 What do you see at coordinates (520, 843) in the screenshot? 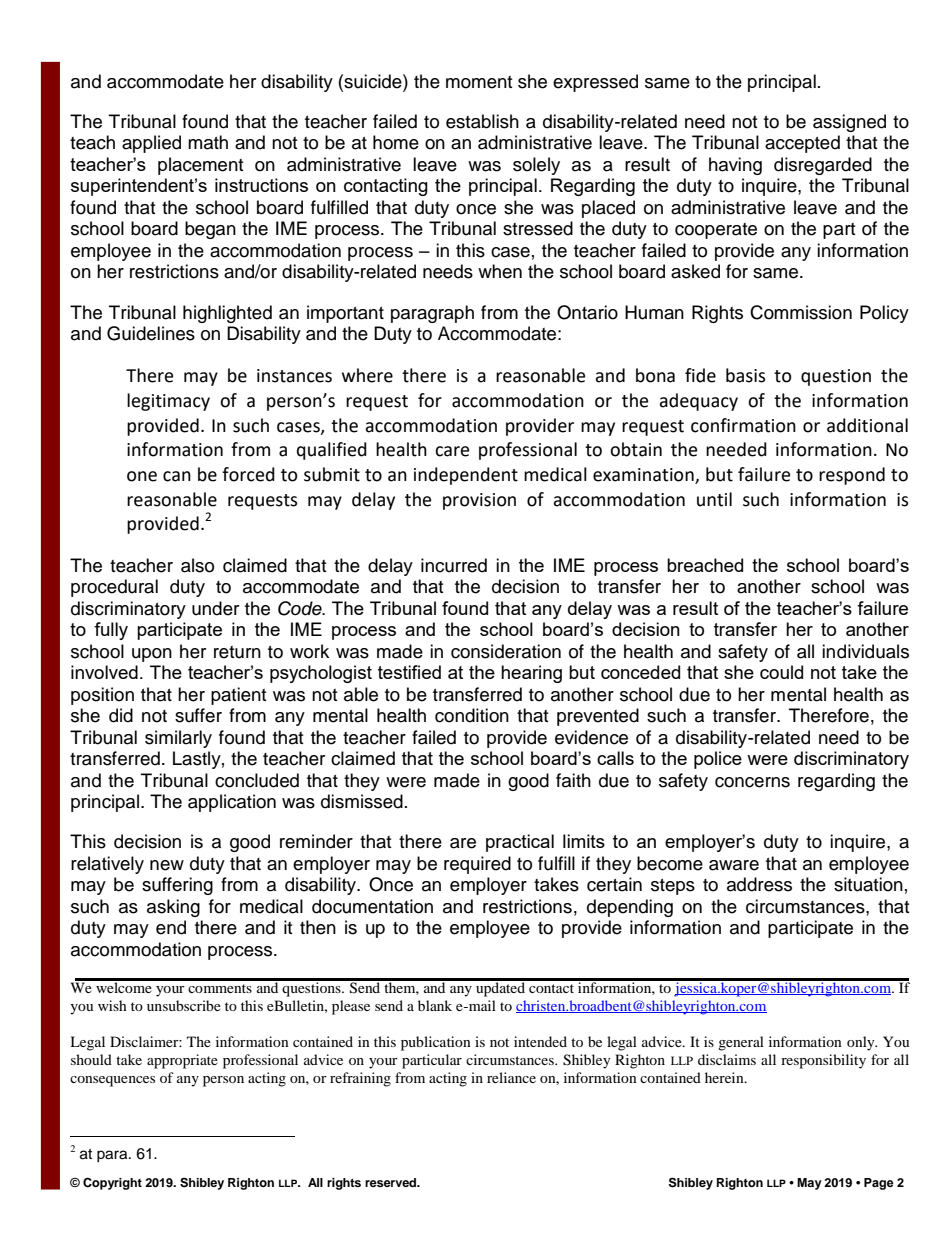
I see `practical` at bounding box center [520, 843].
